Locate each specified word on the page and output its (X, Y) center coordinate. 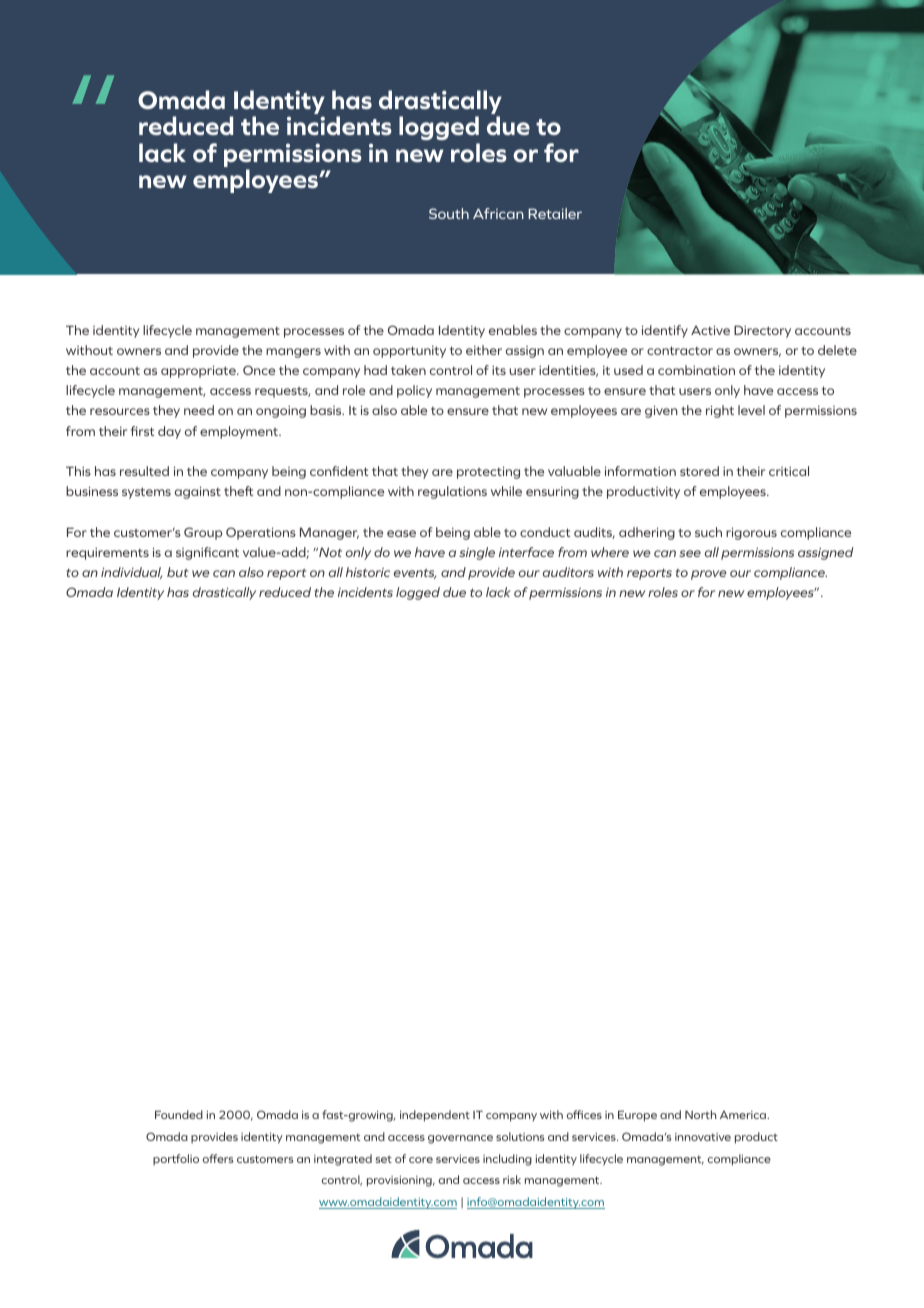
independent (435, 1116)
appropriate (199, 371)
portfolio (176, 1159)
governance (460, 1139)
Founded (179, 1114)
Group (203, 533)
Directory (762, 331)
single (477, 553)
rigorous (751, 533)
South (449, 213)
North (700, 1114)
